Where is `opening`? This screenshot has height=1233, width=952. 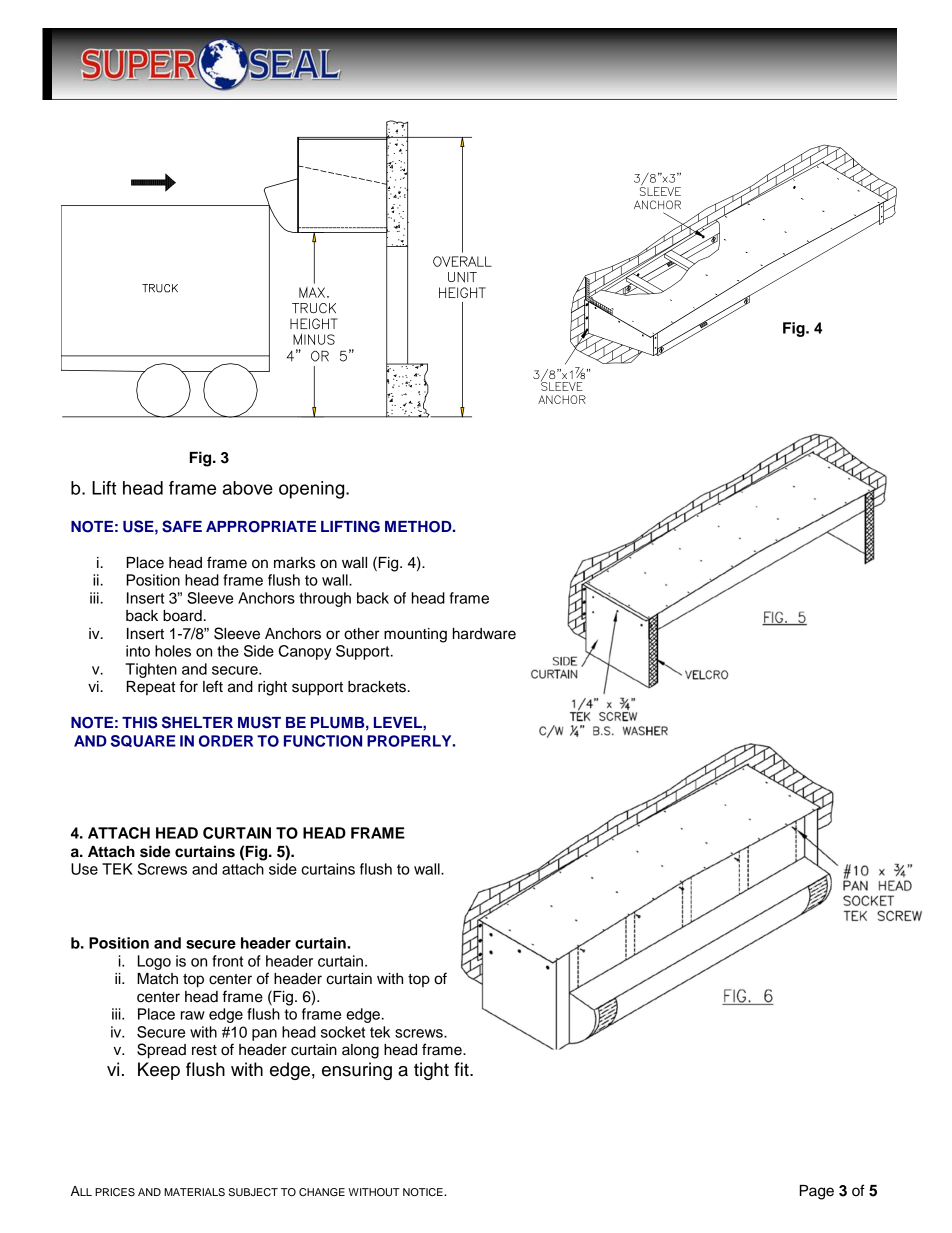 opening is located at coordinates (313, 490).
